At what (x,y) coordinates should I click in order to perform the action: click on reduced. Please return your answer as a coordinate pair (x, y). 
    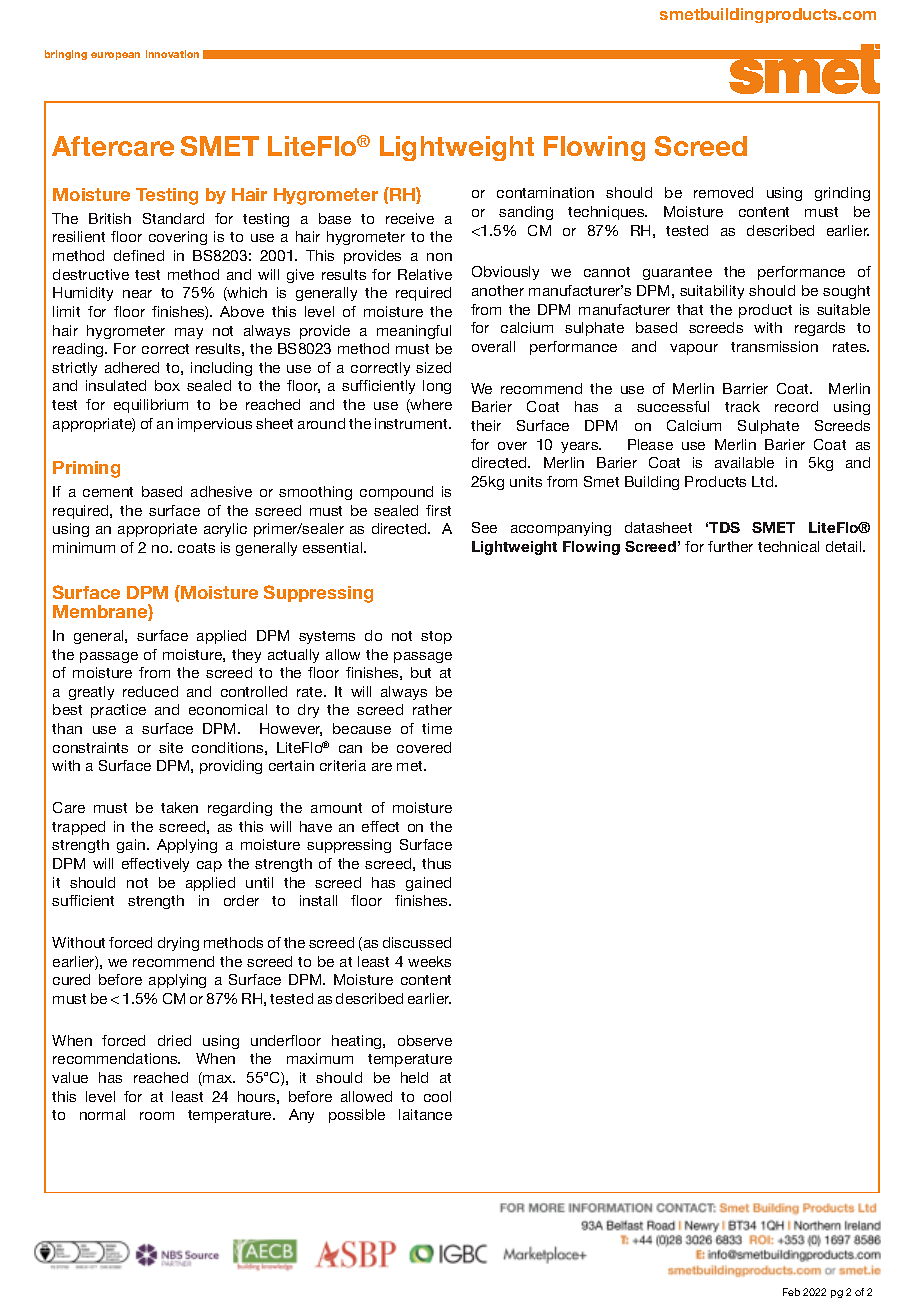
    Looking at the image, I should click on (150, 691).
